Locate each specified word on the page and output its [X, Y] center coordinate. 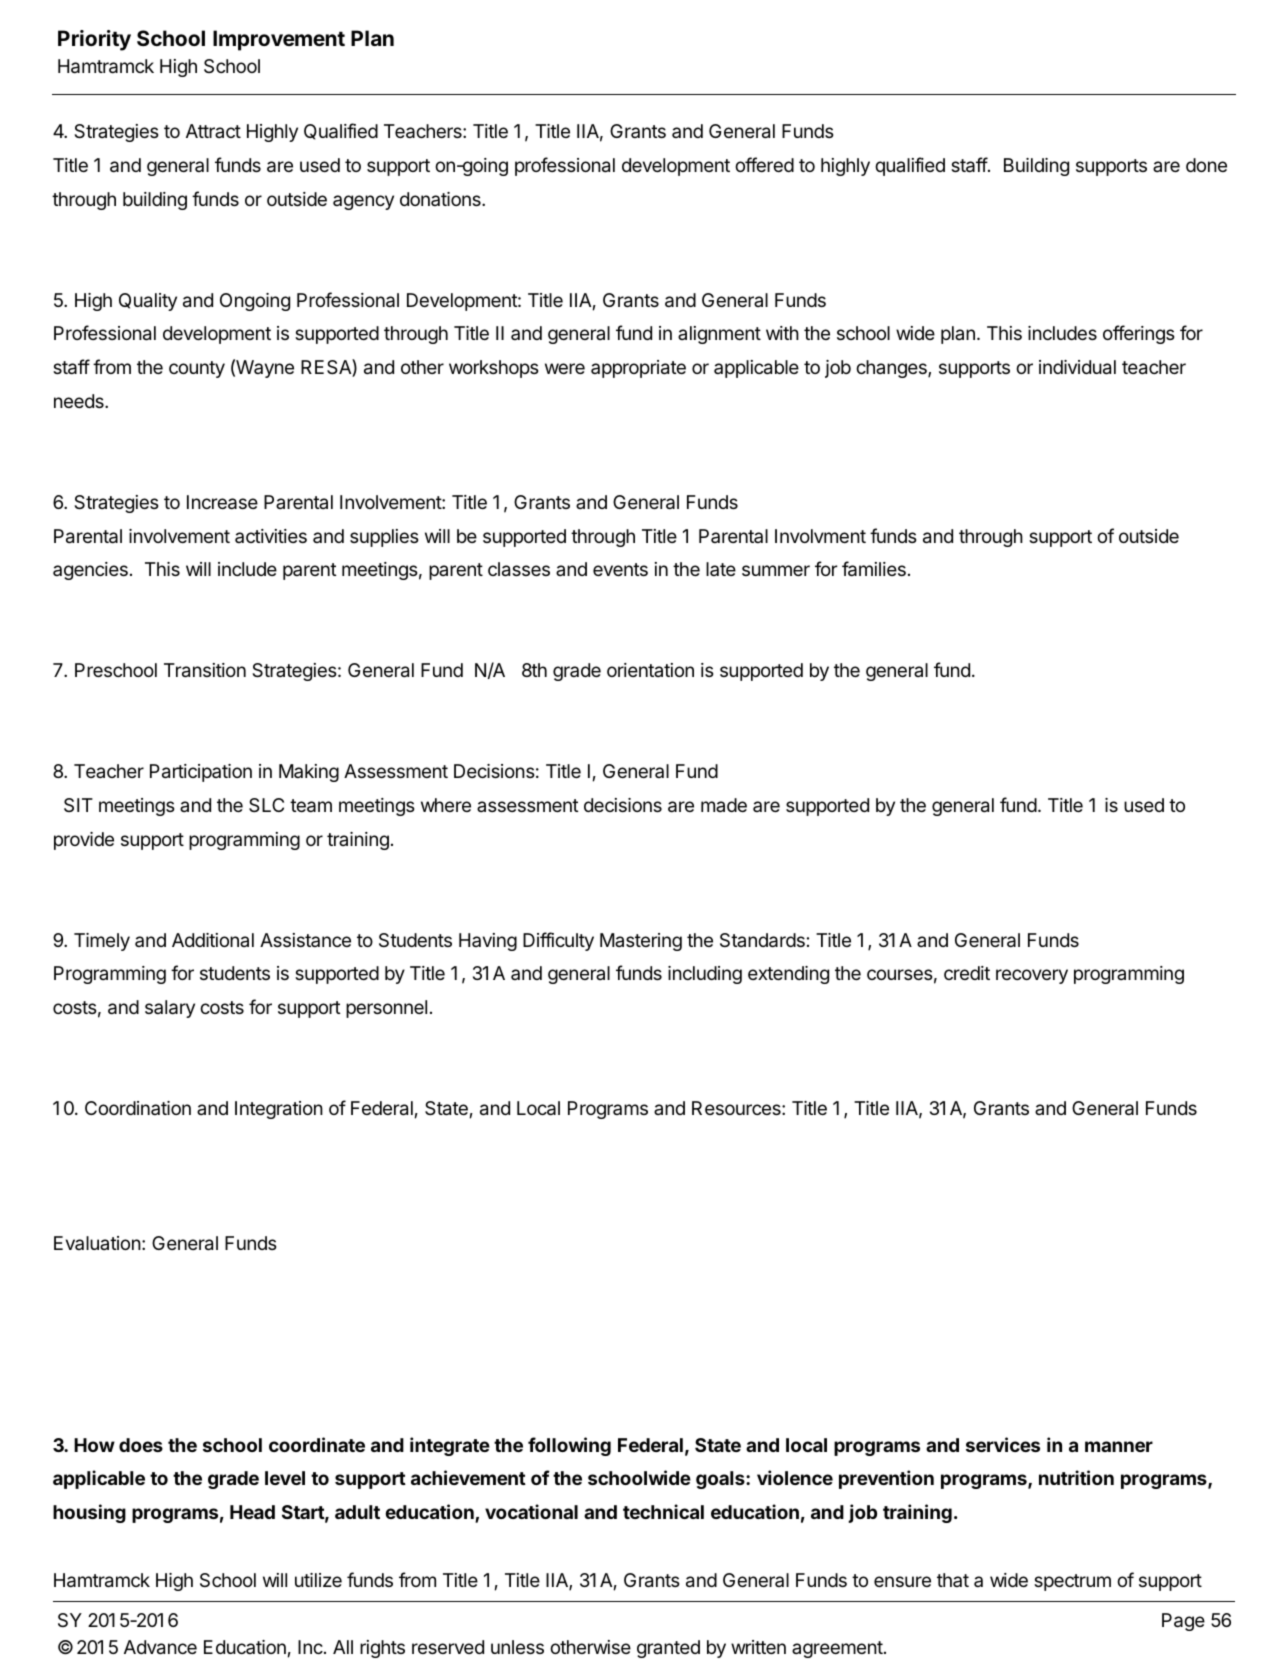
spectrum [1072, 1582]
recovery [1032, 976]
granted [668, 1649]
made [724, 805]
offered [764, 164]
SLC [266, 805]
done [1206, 165]
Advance [160, 1647]
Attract [213, 131]
